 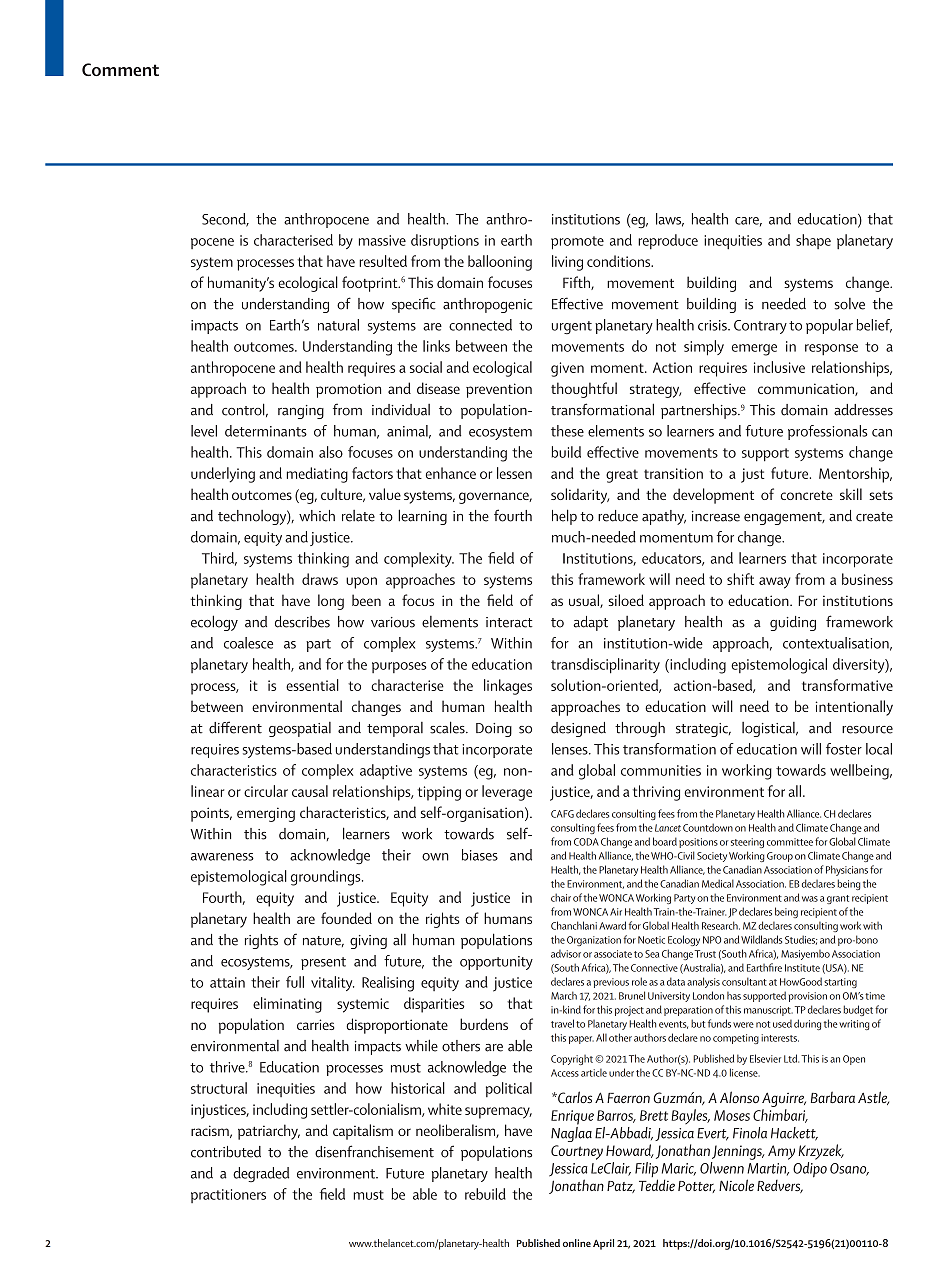 I want to click on linkages, so click(x=508, y=687).
